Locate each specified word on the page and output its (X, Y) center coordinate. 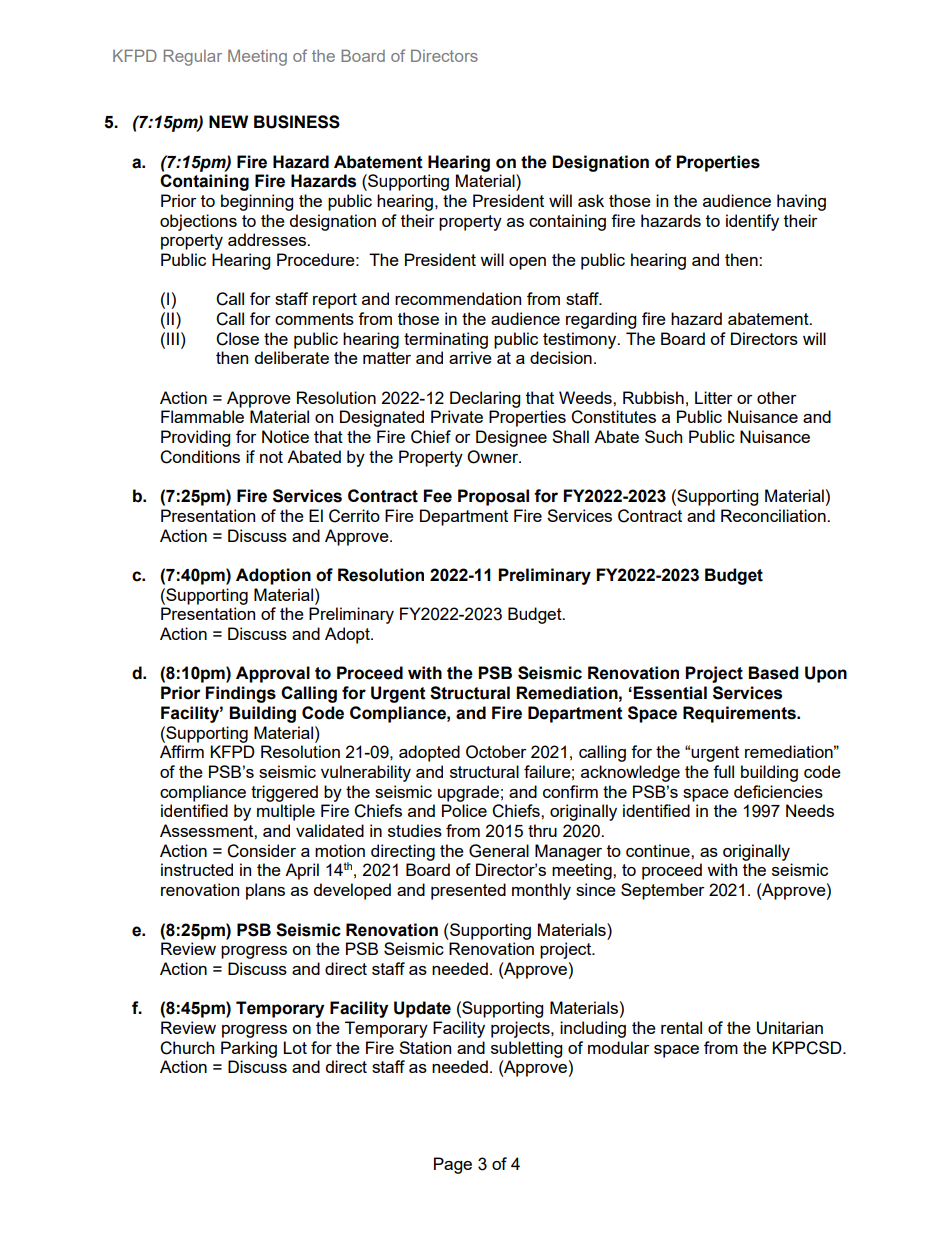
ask (591, 200)
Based (773, 673)
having (801, 202)
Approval (273, 674)
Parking (249, 1049)
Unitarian (790, 1028)
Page (453, 1165)
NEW (228, 121)
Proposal (493, 497)
